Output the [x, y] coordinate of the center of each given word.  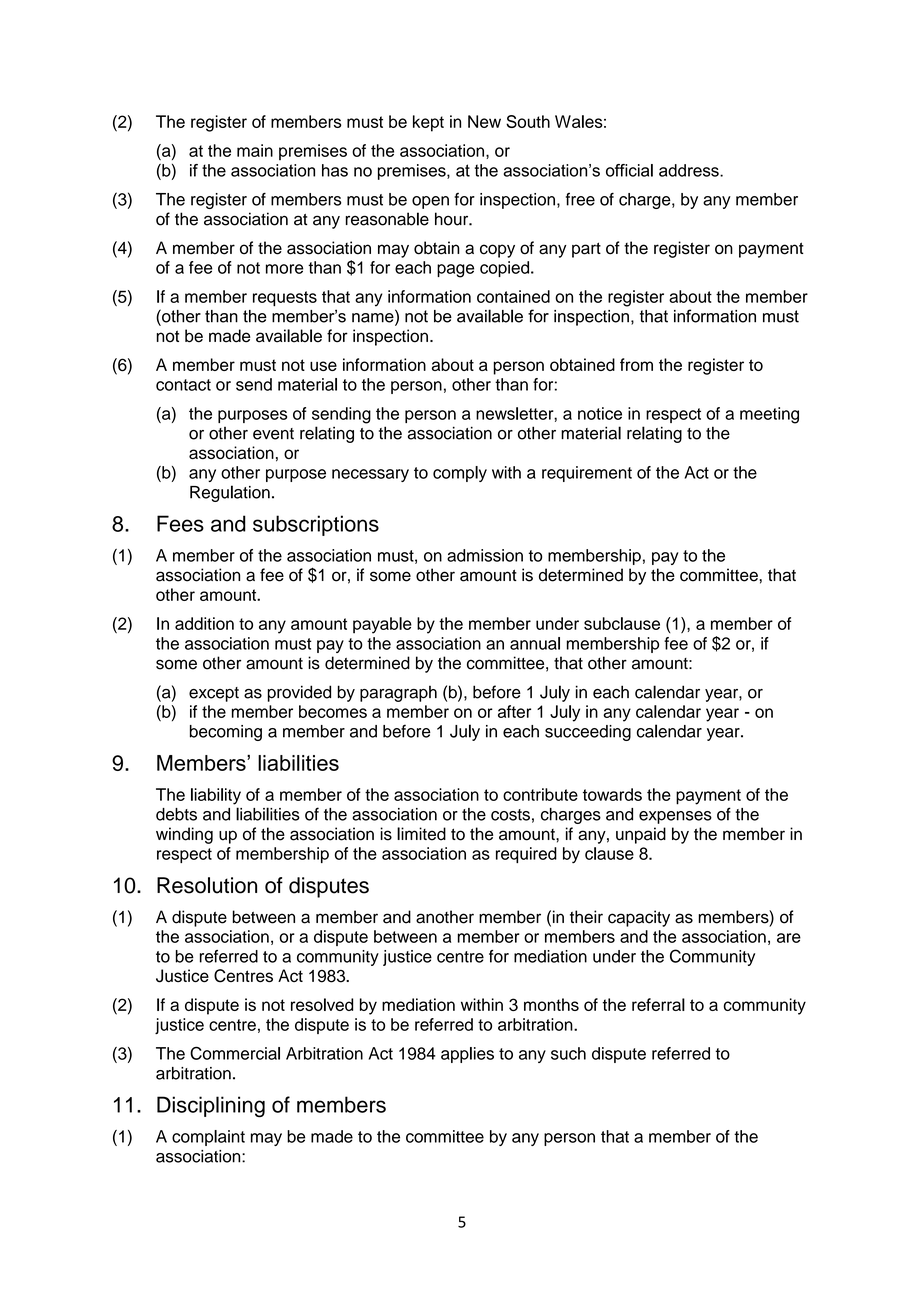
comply [460, 474]
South [528, 121]
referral [658, 1004]
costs [510, 815]
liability [216, 796]
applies [467, 1055]
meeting [769, 415]
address [690, 170]
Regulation [230, 493]
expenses [675, 817]
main [255, 150]
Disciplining [211, 1107]
